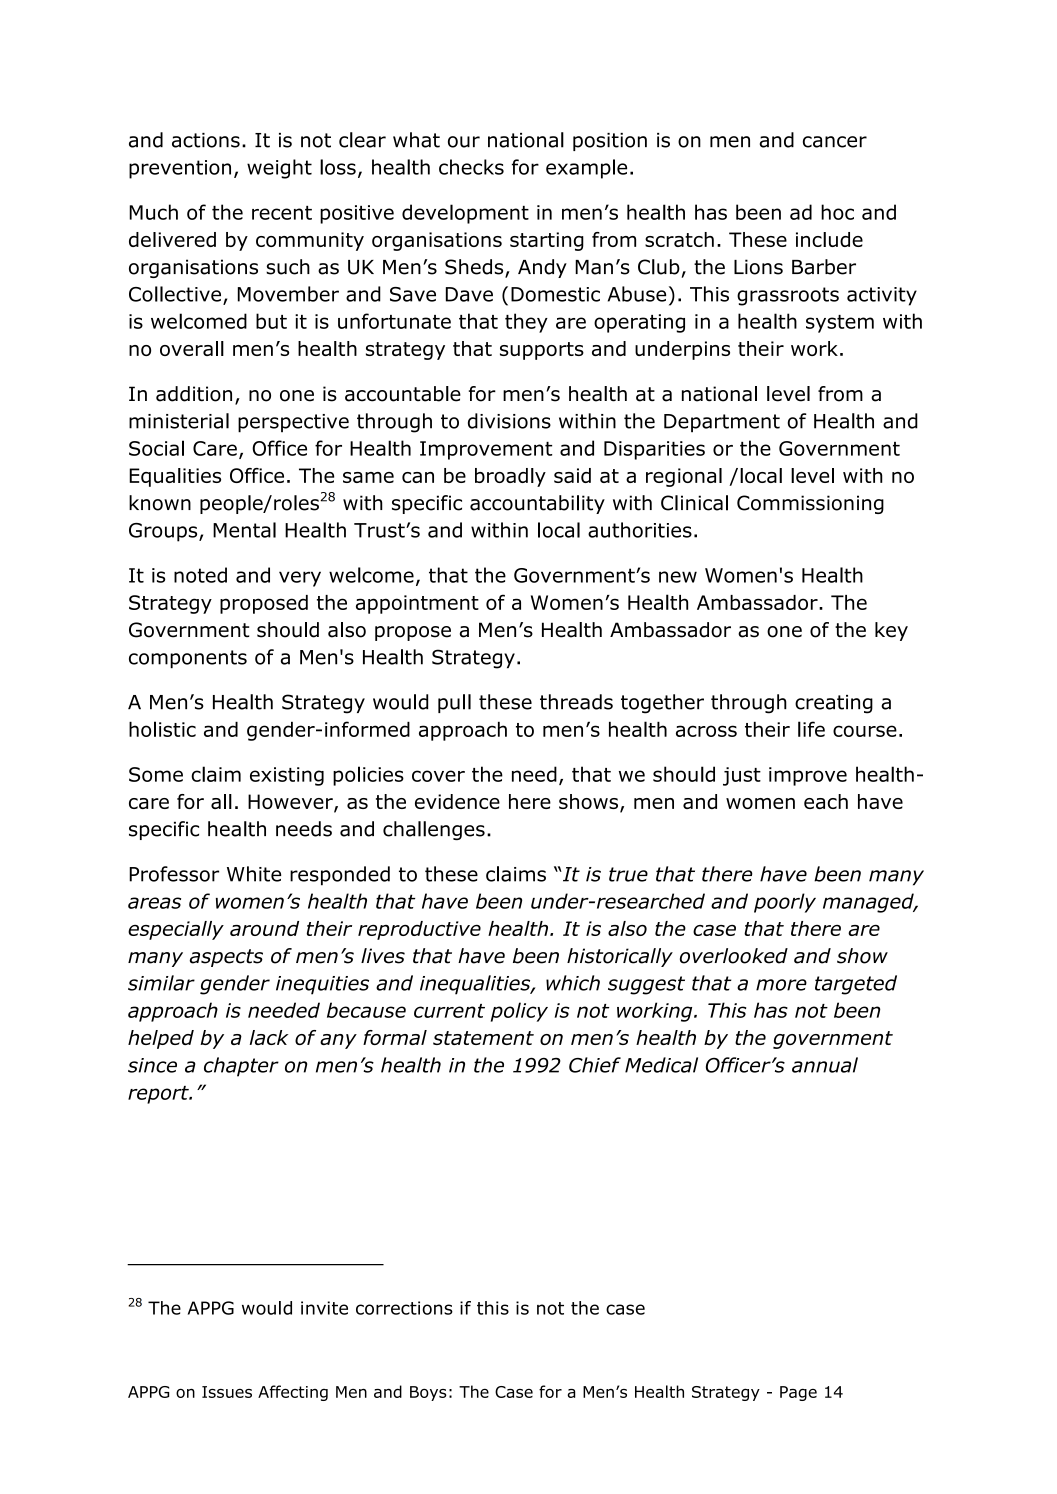 This screenshot has height=1494, width=1057. Describe the element at coordinates (428, 1393) in the screenshot. I see `Boys` at that location.
